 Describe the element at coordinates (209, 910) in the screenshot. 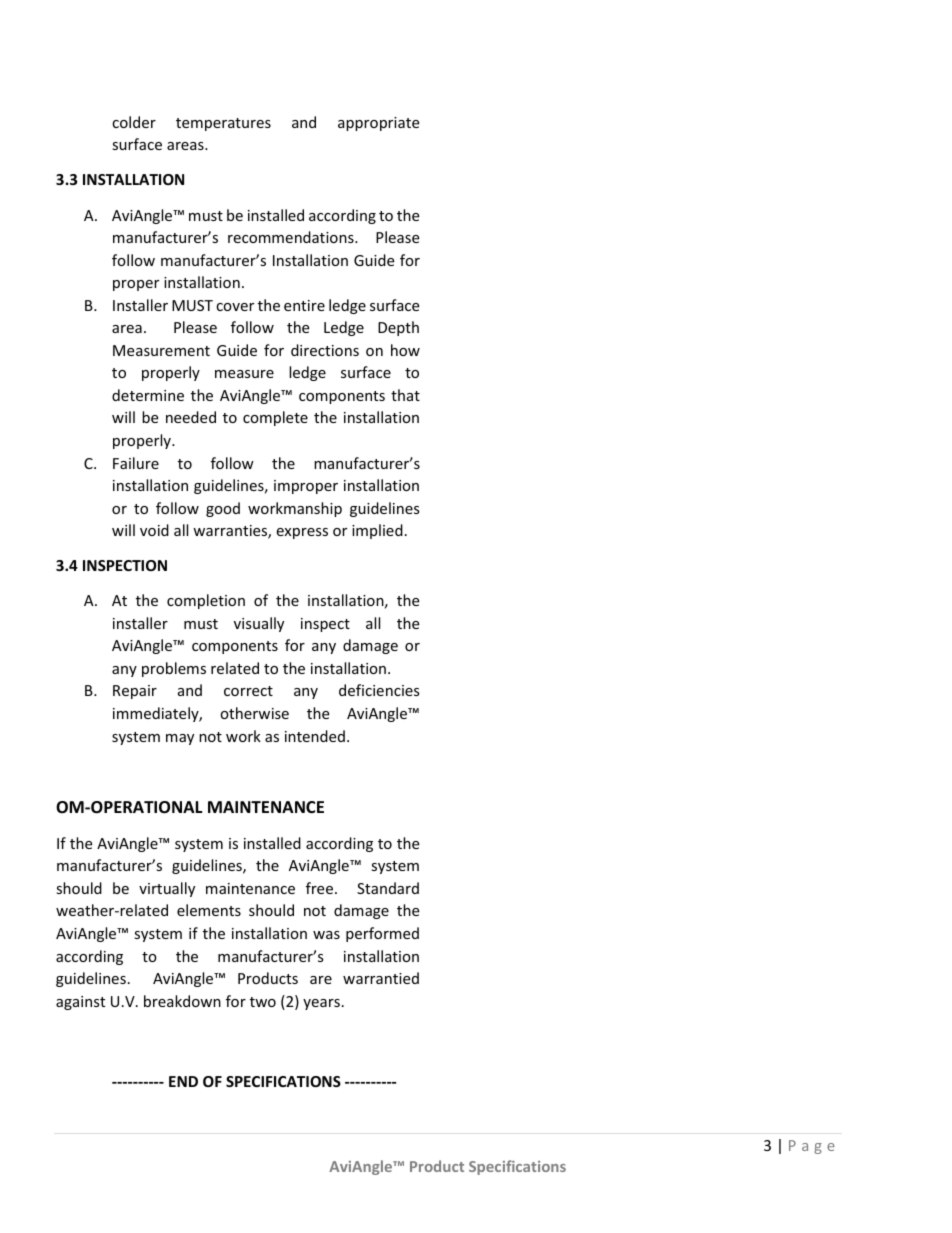

I see `elements` at that location.
